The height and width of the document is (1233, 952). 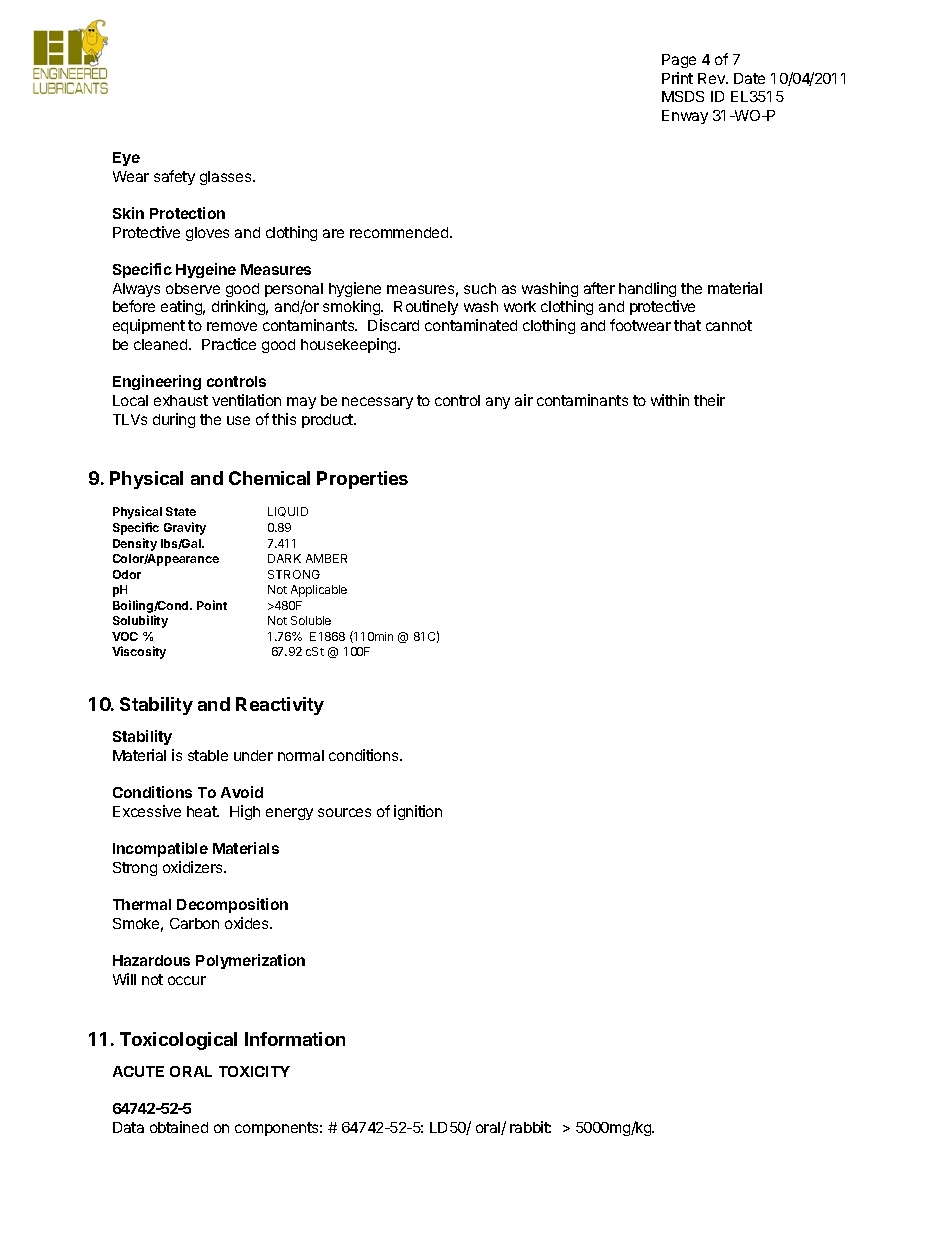 What do you see at coordinates (208, 755) in the document?
I see `stable` at bounding box center [208, 755].
